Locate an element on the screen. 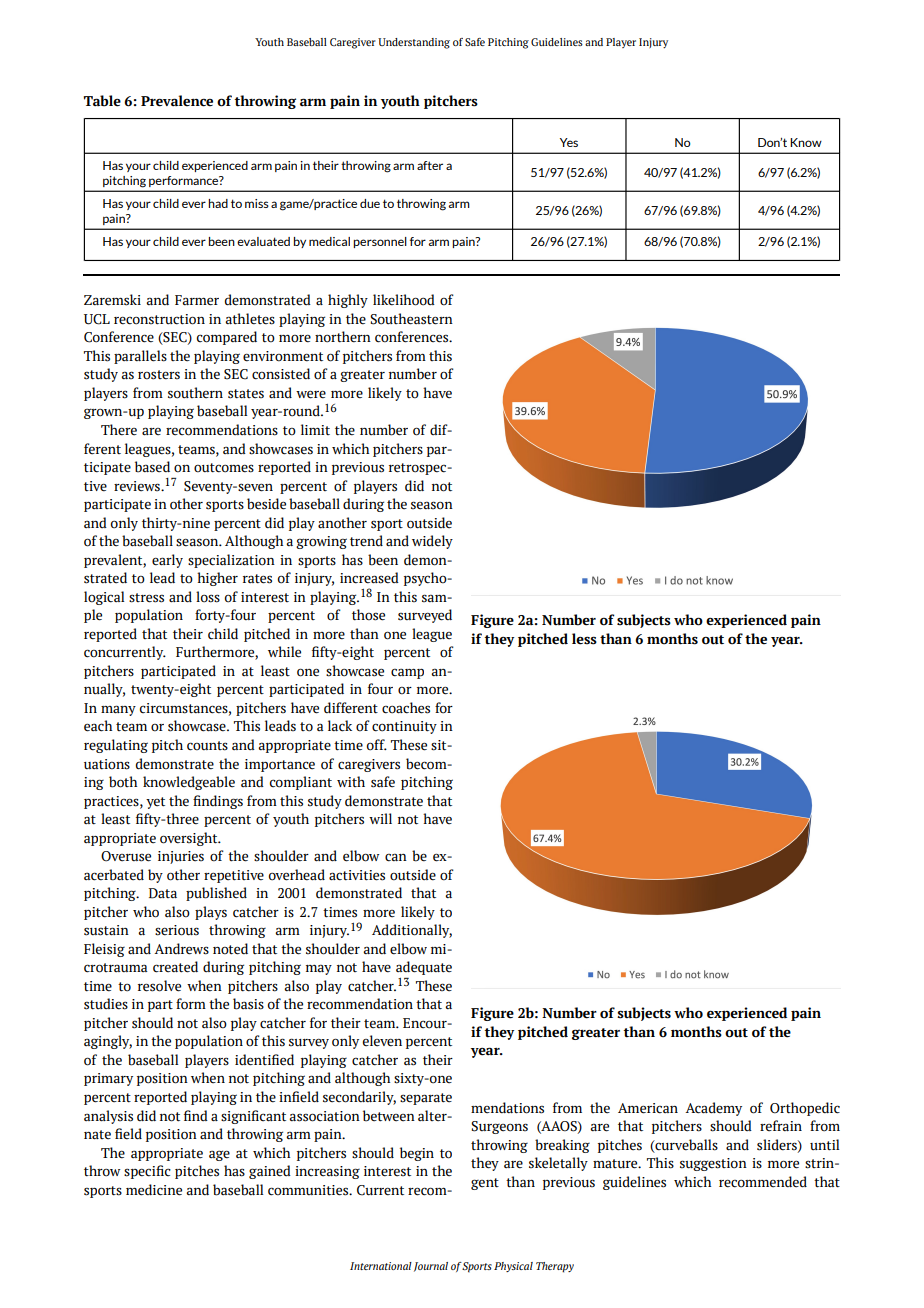 This screenshot has height=1308, width=924. Academy is located at coordinates (713, 1109).
